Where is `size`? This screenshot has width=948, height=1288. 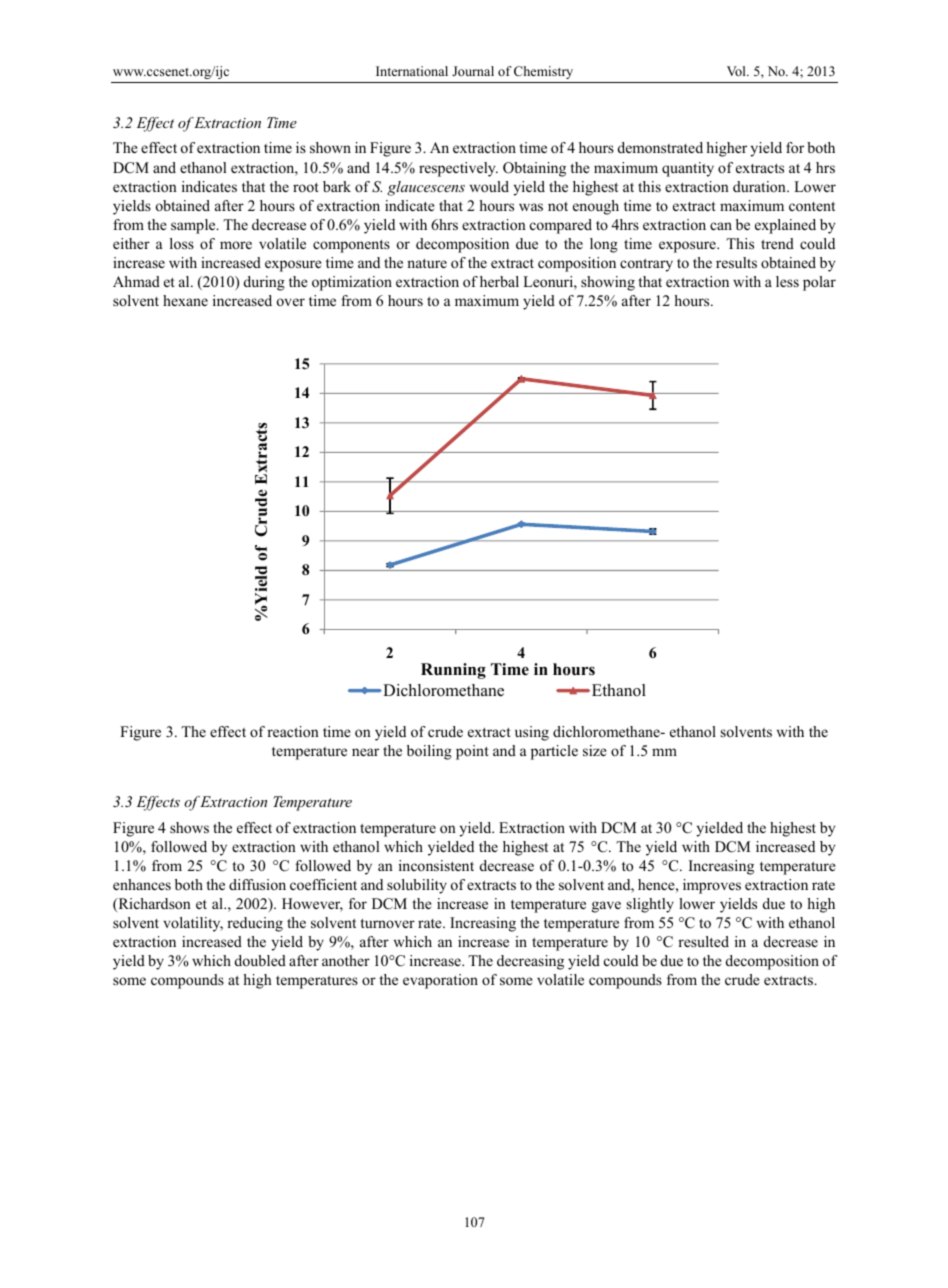 size is located at coordinates (595, 750).
